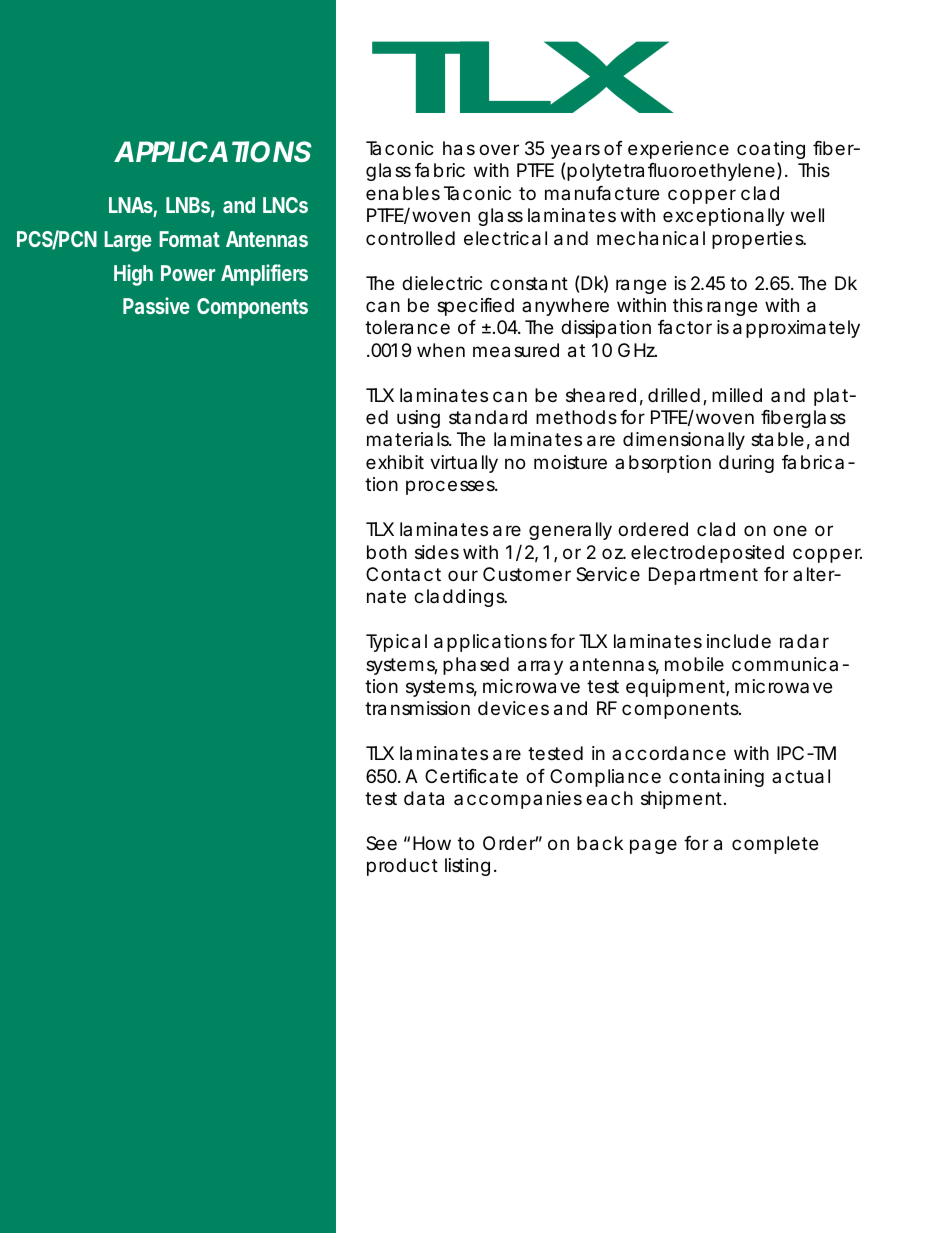  Describe the element at coordinates (463, 575) in the image. I see `our` at that location.
